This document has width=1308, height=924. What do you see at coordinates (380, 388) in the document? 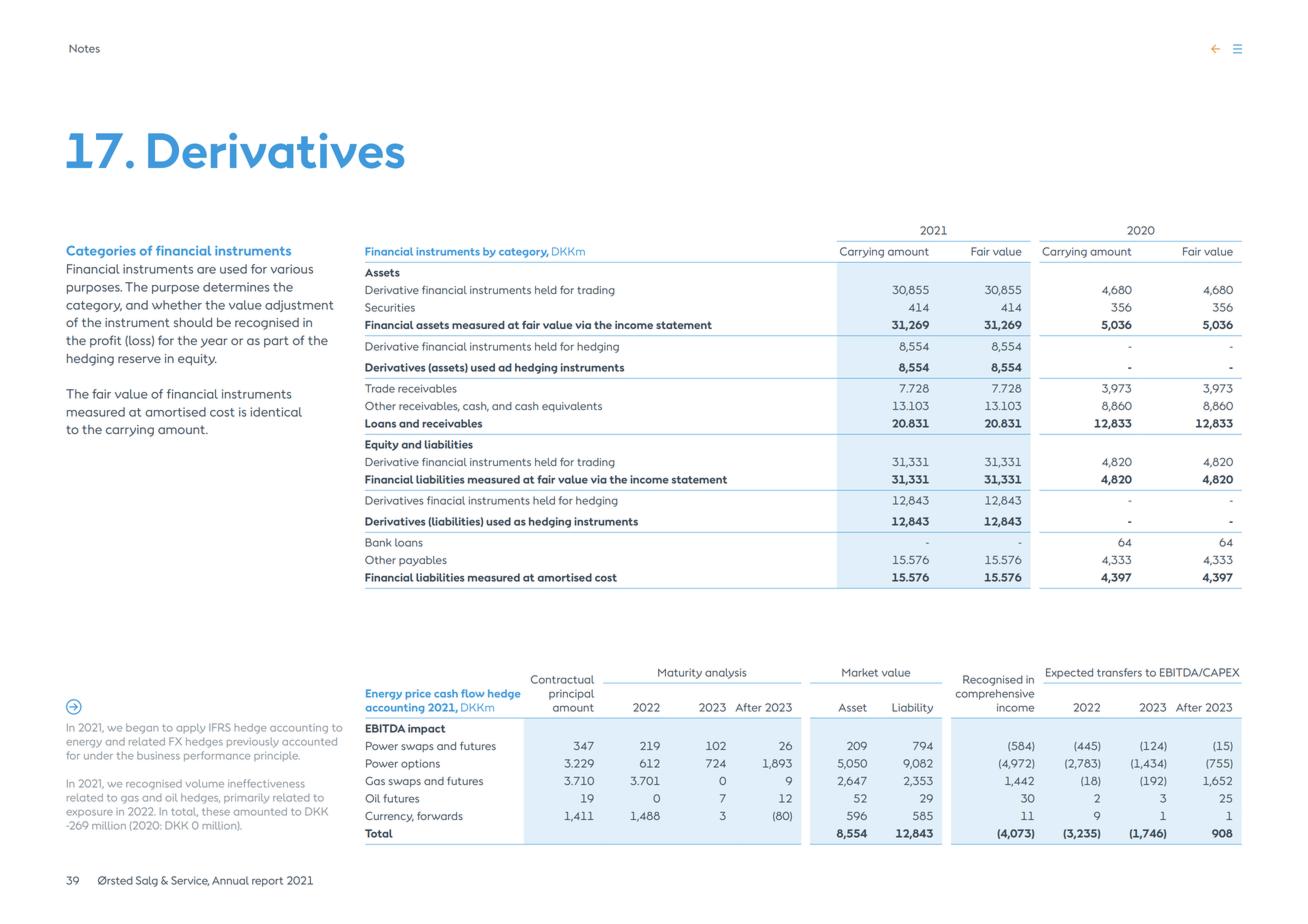
I see `Trade` at bounding box center [380, 388].
